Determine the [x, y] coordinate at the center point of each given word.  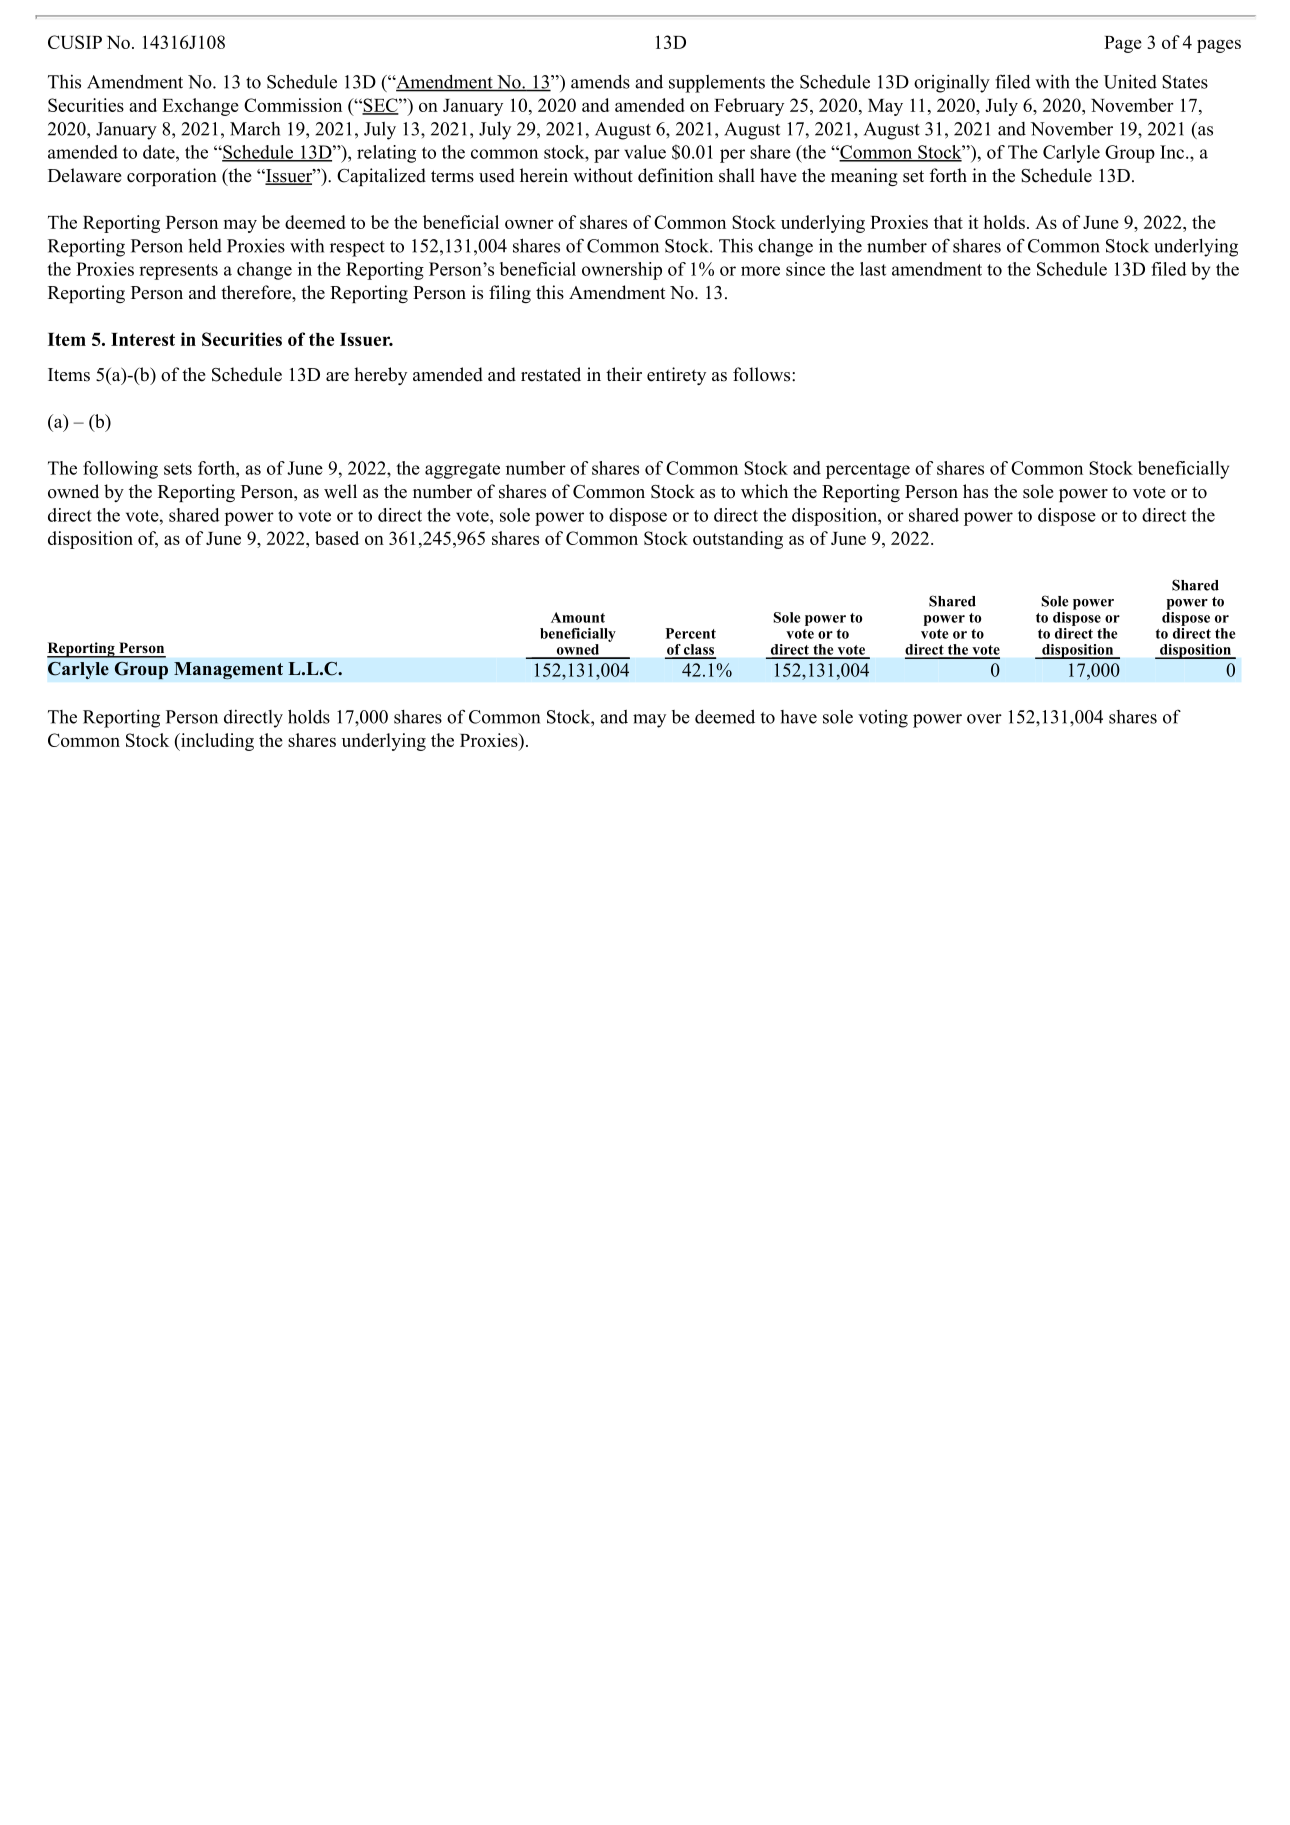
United [1130, 81]
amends [600, 81]
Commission [293, 105]
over [984, 719]
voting [883, 719]
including [216, 742]
